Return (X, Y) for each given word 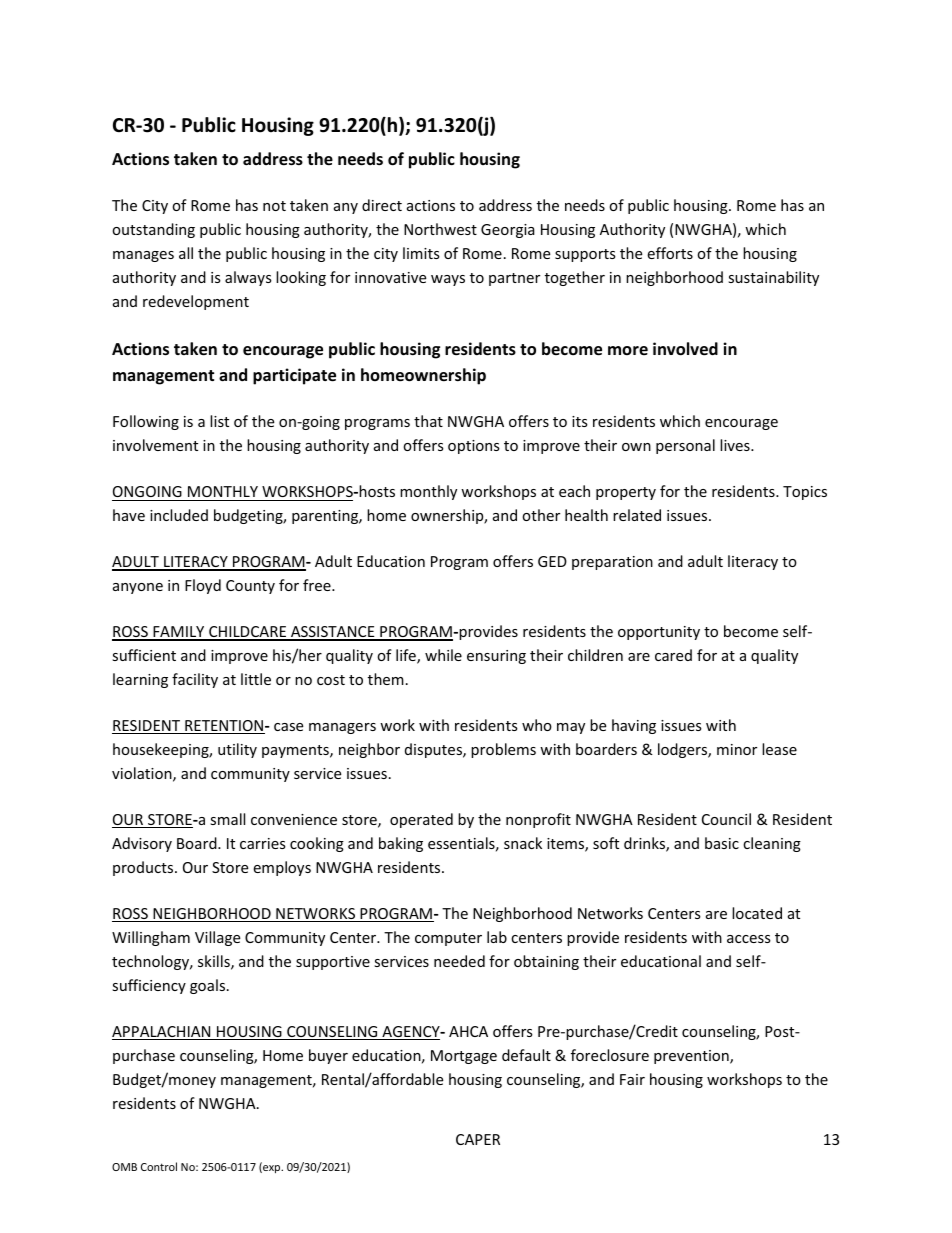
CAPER (478, 1139)
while (443, 655)
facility (195, 680)
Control (159, 1166)
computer (448, 939)
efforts (670, 253)
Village (217, 938)
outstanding (153, 230)
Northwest (440, 229)
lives (736, 445)
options (474, 447)
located (757, 913)
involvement (155, 445)
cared (673, 655)
